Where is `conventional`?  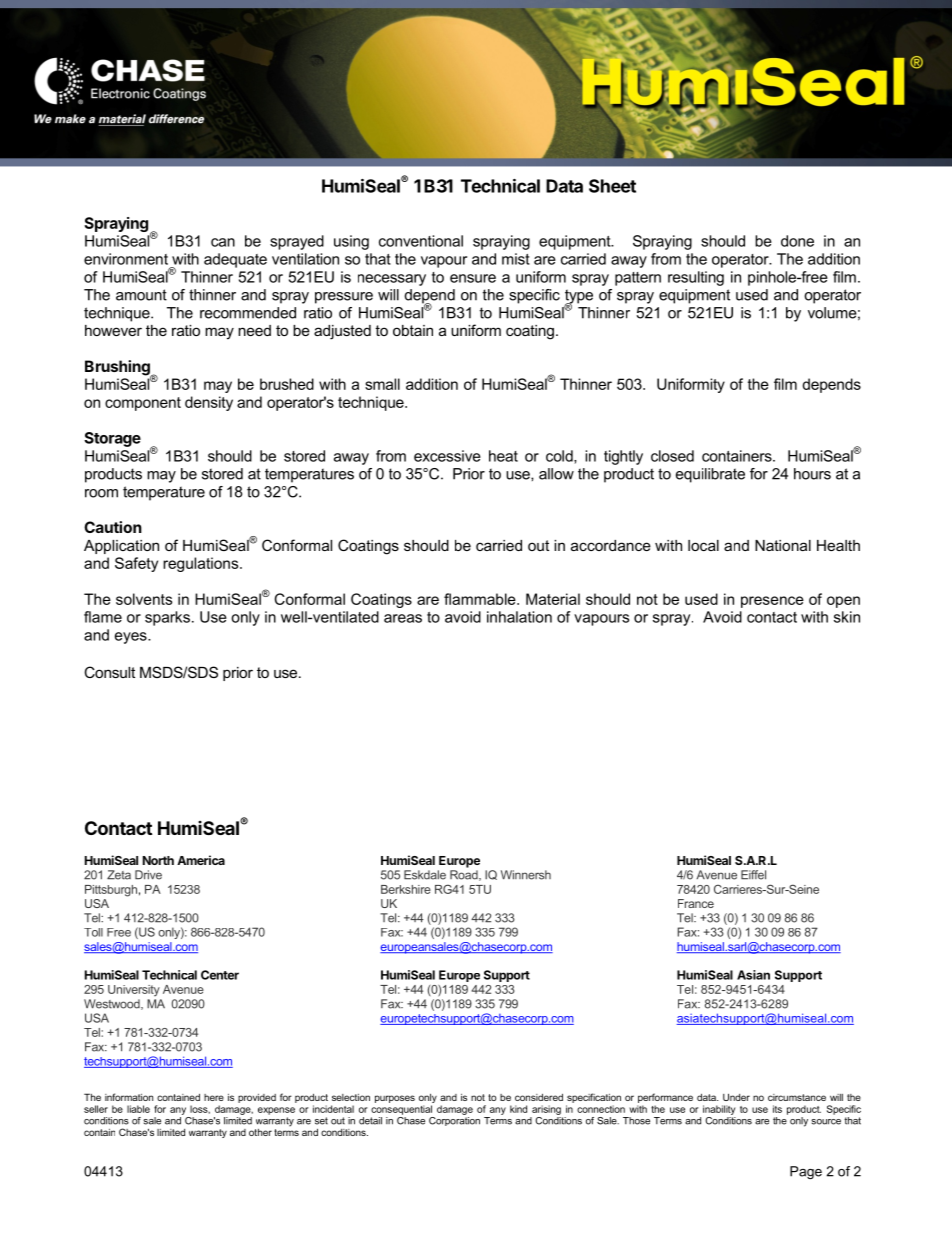 conventional is located at coordinates (421, 241).
